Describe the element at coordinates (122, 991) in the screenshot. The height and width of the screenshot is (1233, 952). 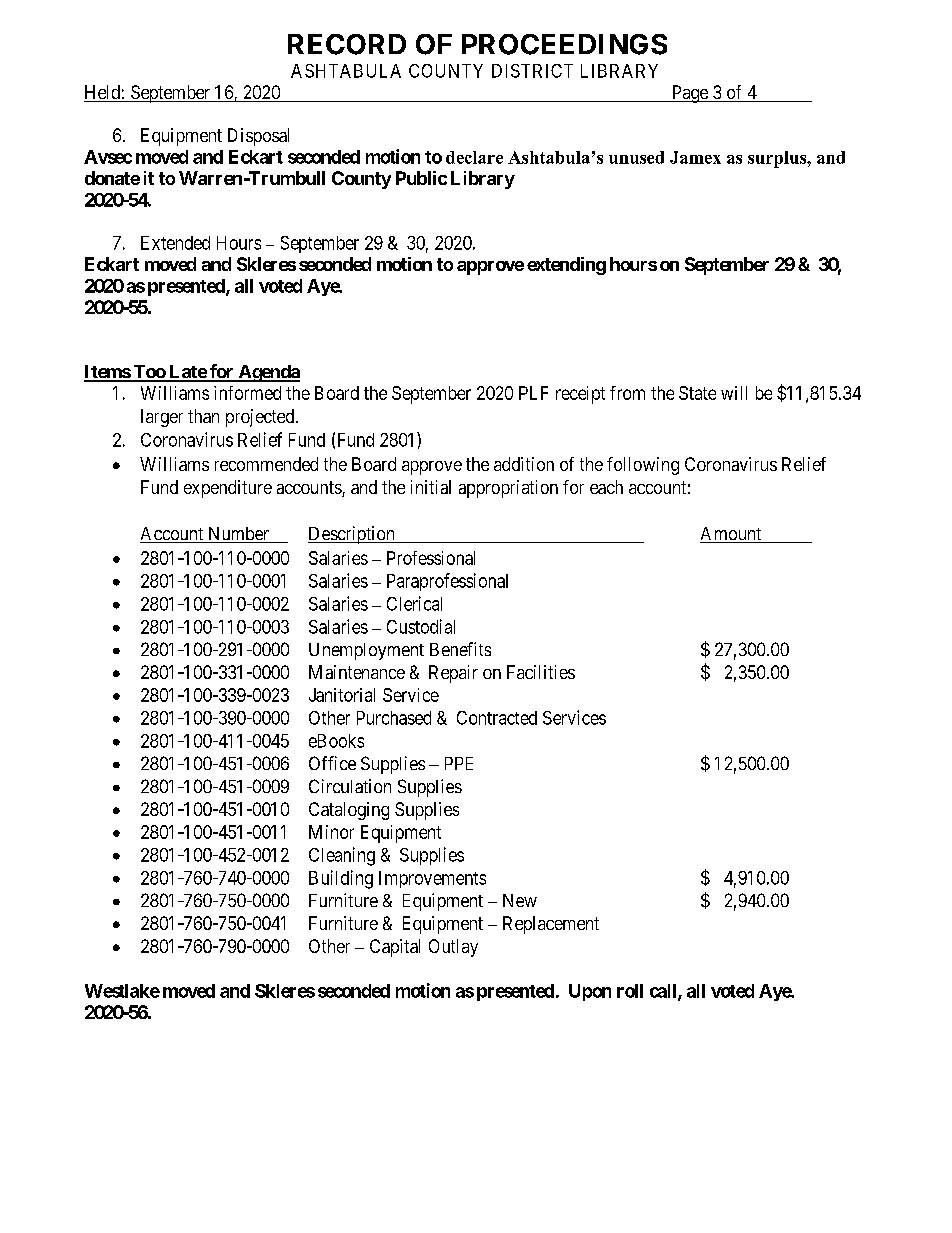
I see `Westlake` at that location.
